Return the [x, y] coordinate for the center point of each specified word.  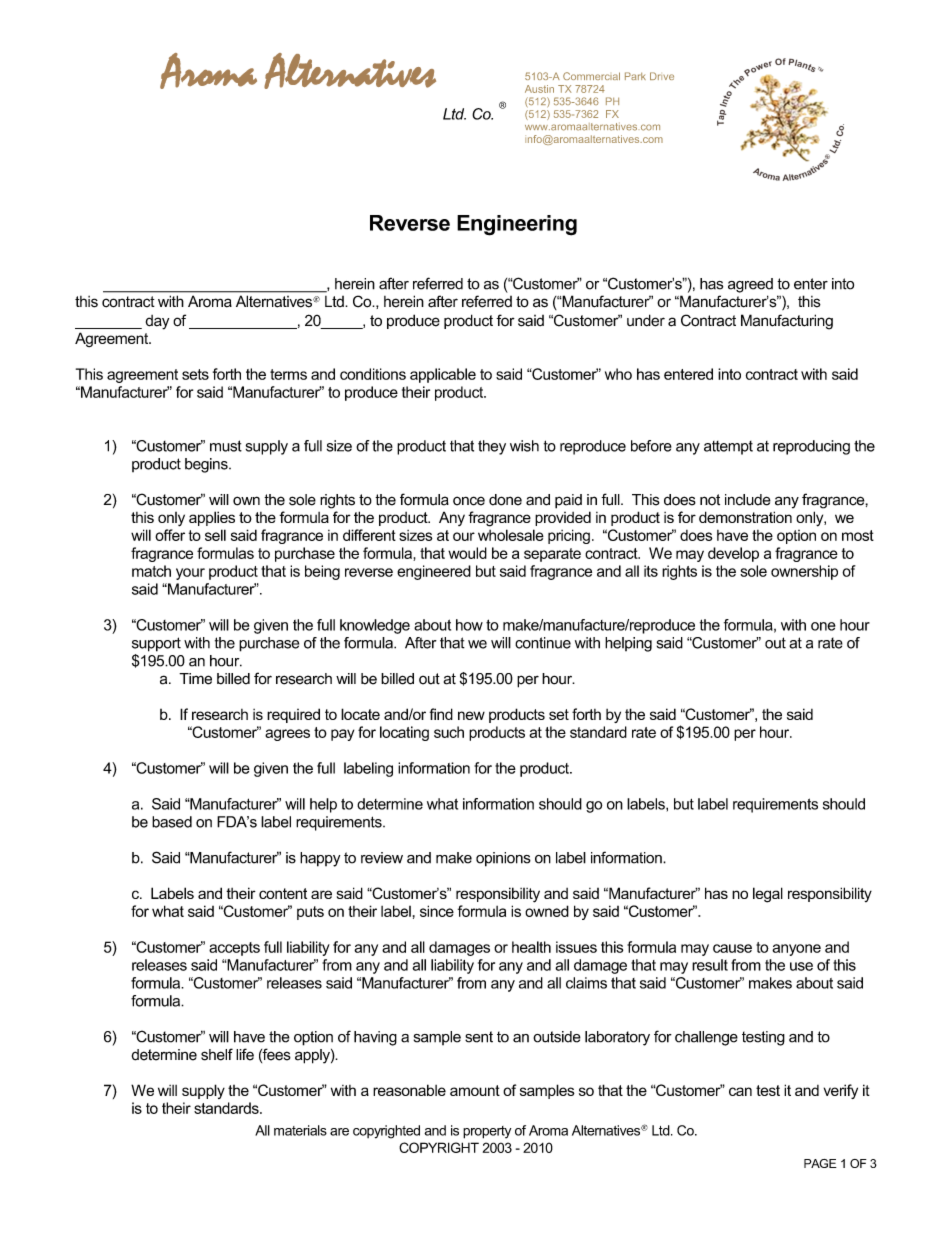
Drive [662, 76]
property [487, 1132]
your [190, 574]
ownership [804, 572]
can [740, 1091]
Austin [539, 89]
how [469, 625]
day [157, 322]
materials [300, 1130]
